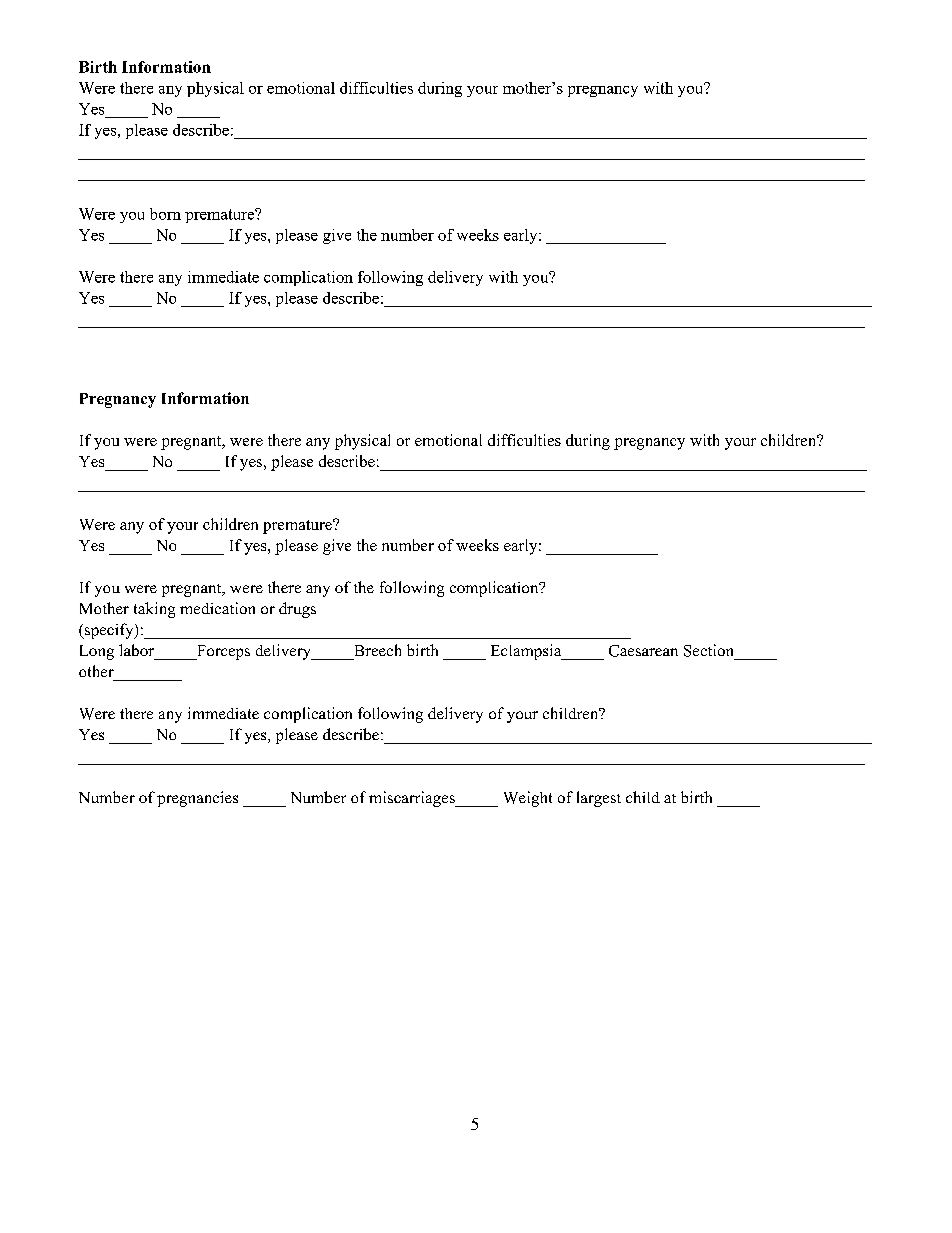  Describe the element at coordinates (643, 651) in the image. I see `Caesarean` at that location.
